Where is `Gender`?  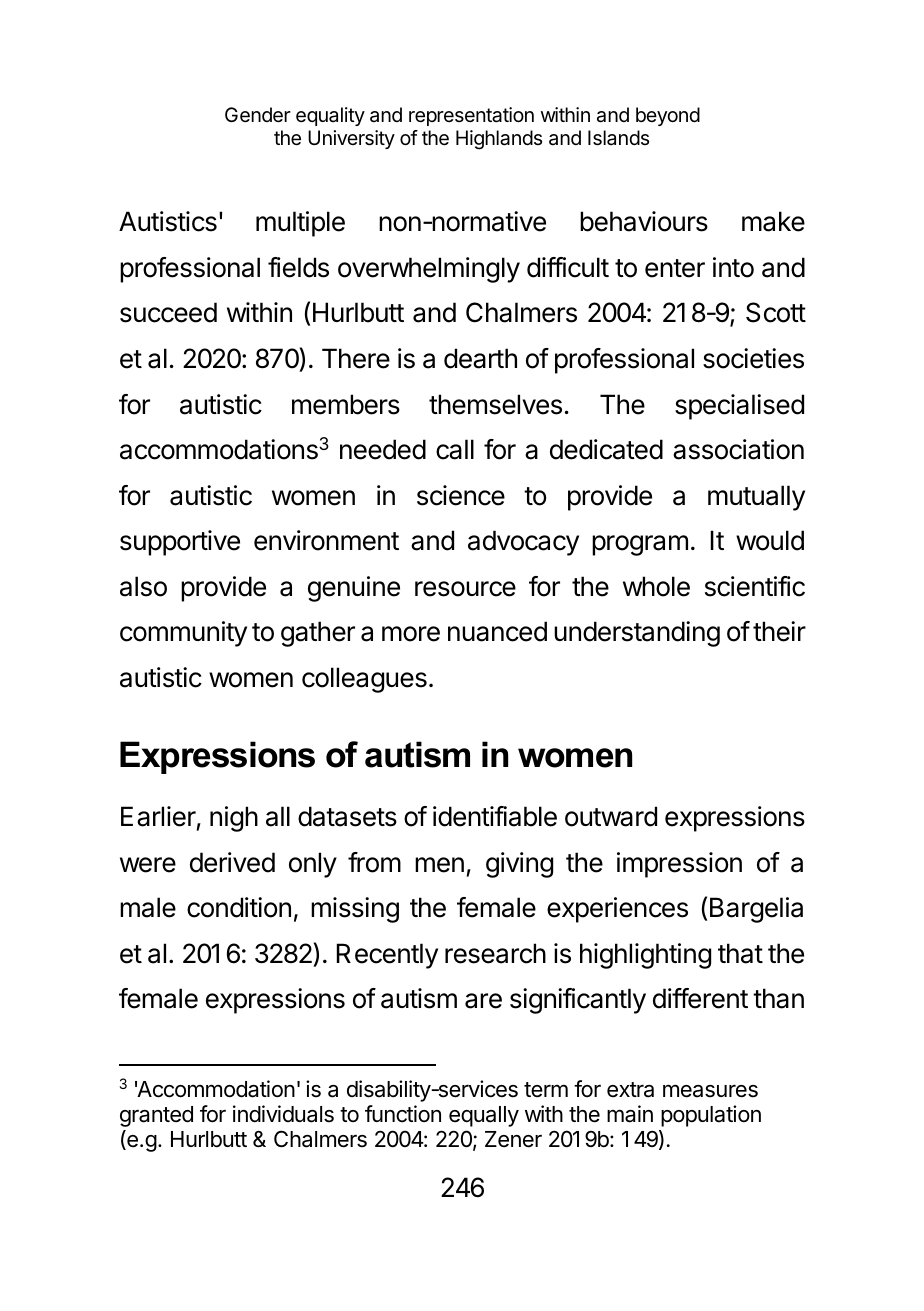 Gender is located at coordinates (258, 115).
